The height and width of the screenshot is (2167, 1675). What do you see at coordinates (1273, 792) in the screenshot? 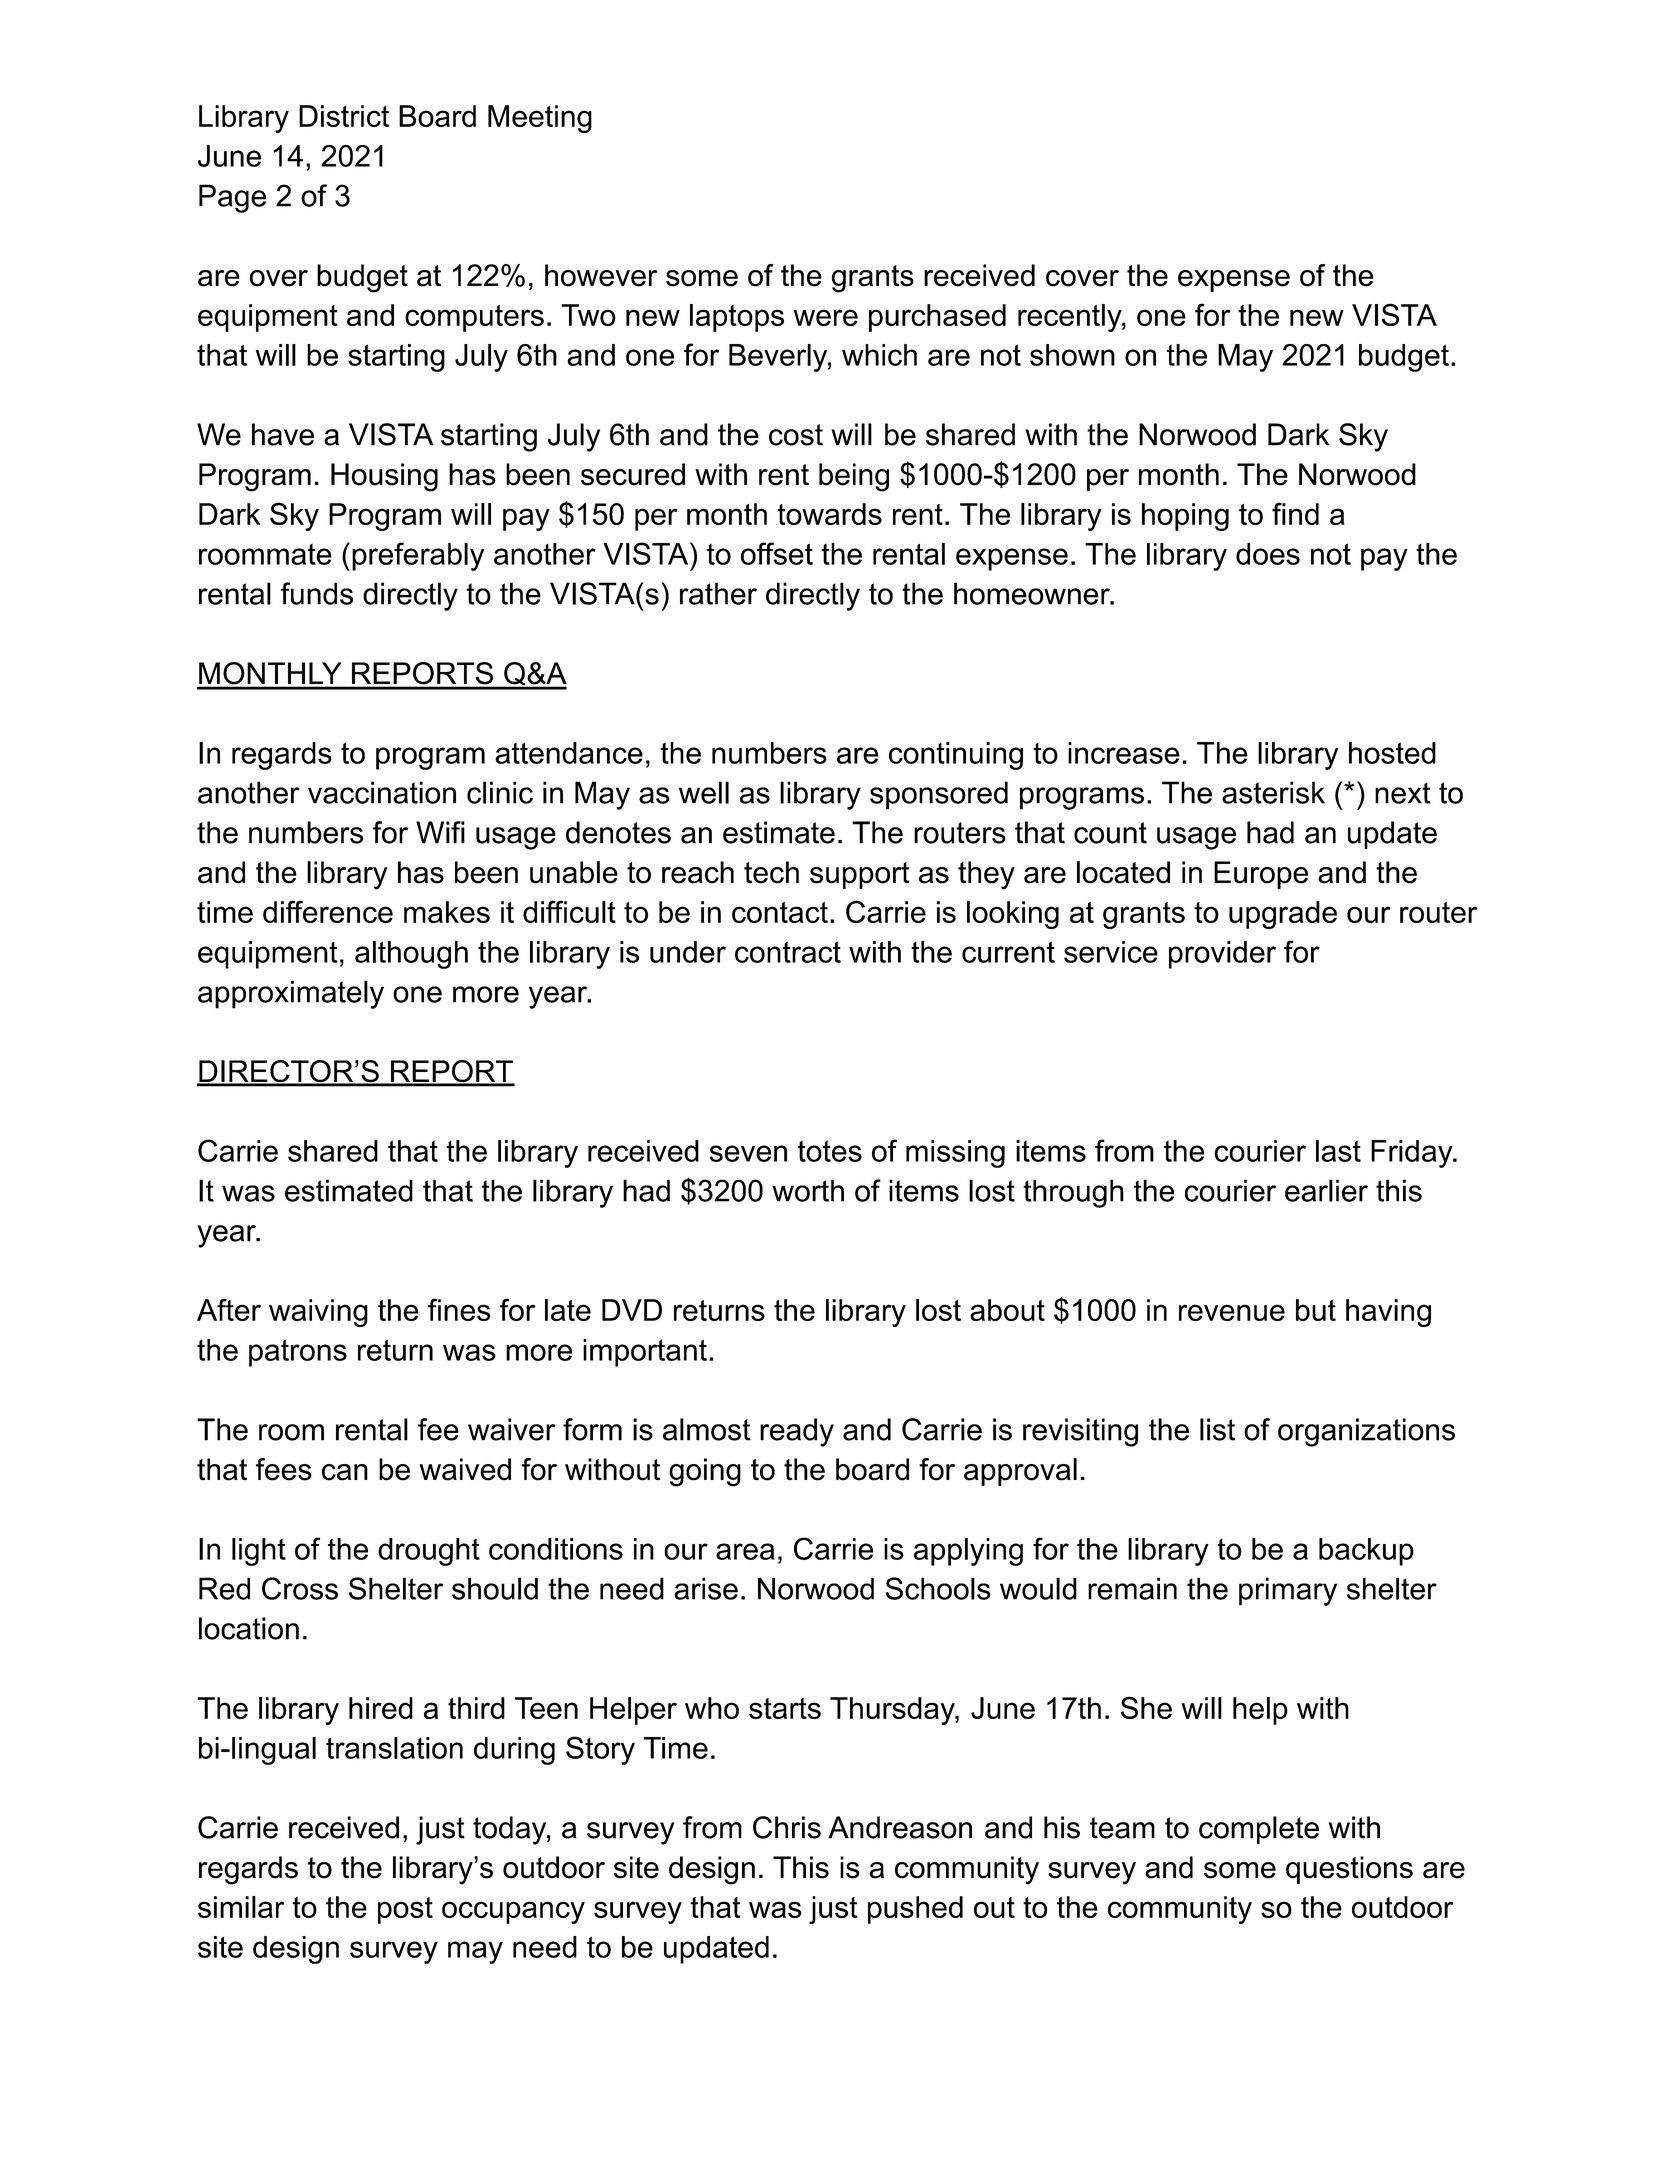
I see `asterisk` at bounding box center [1273, 792].
